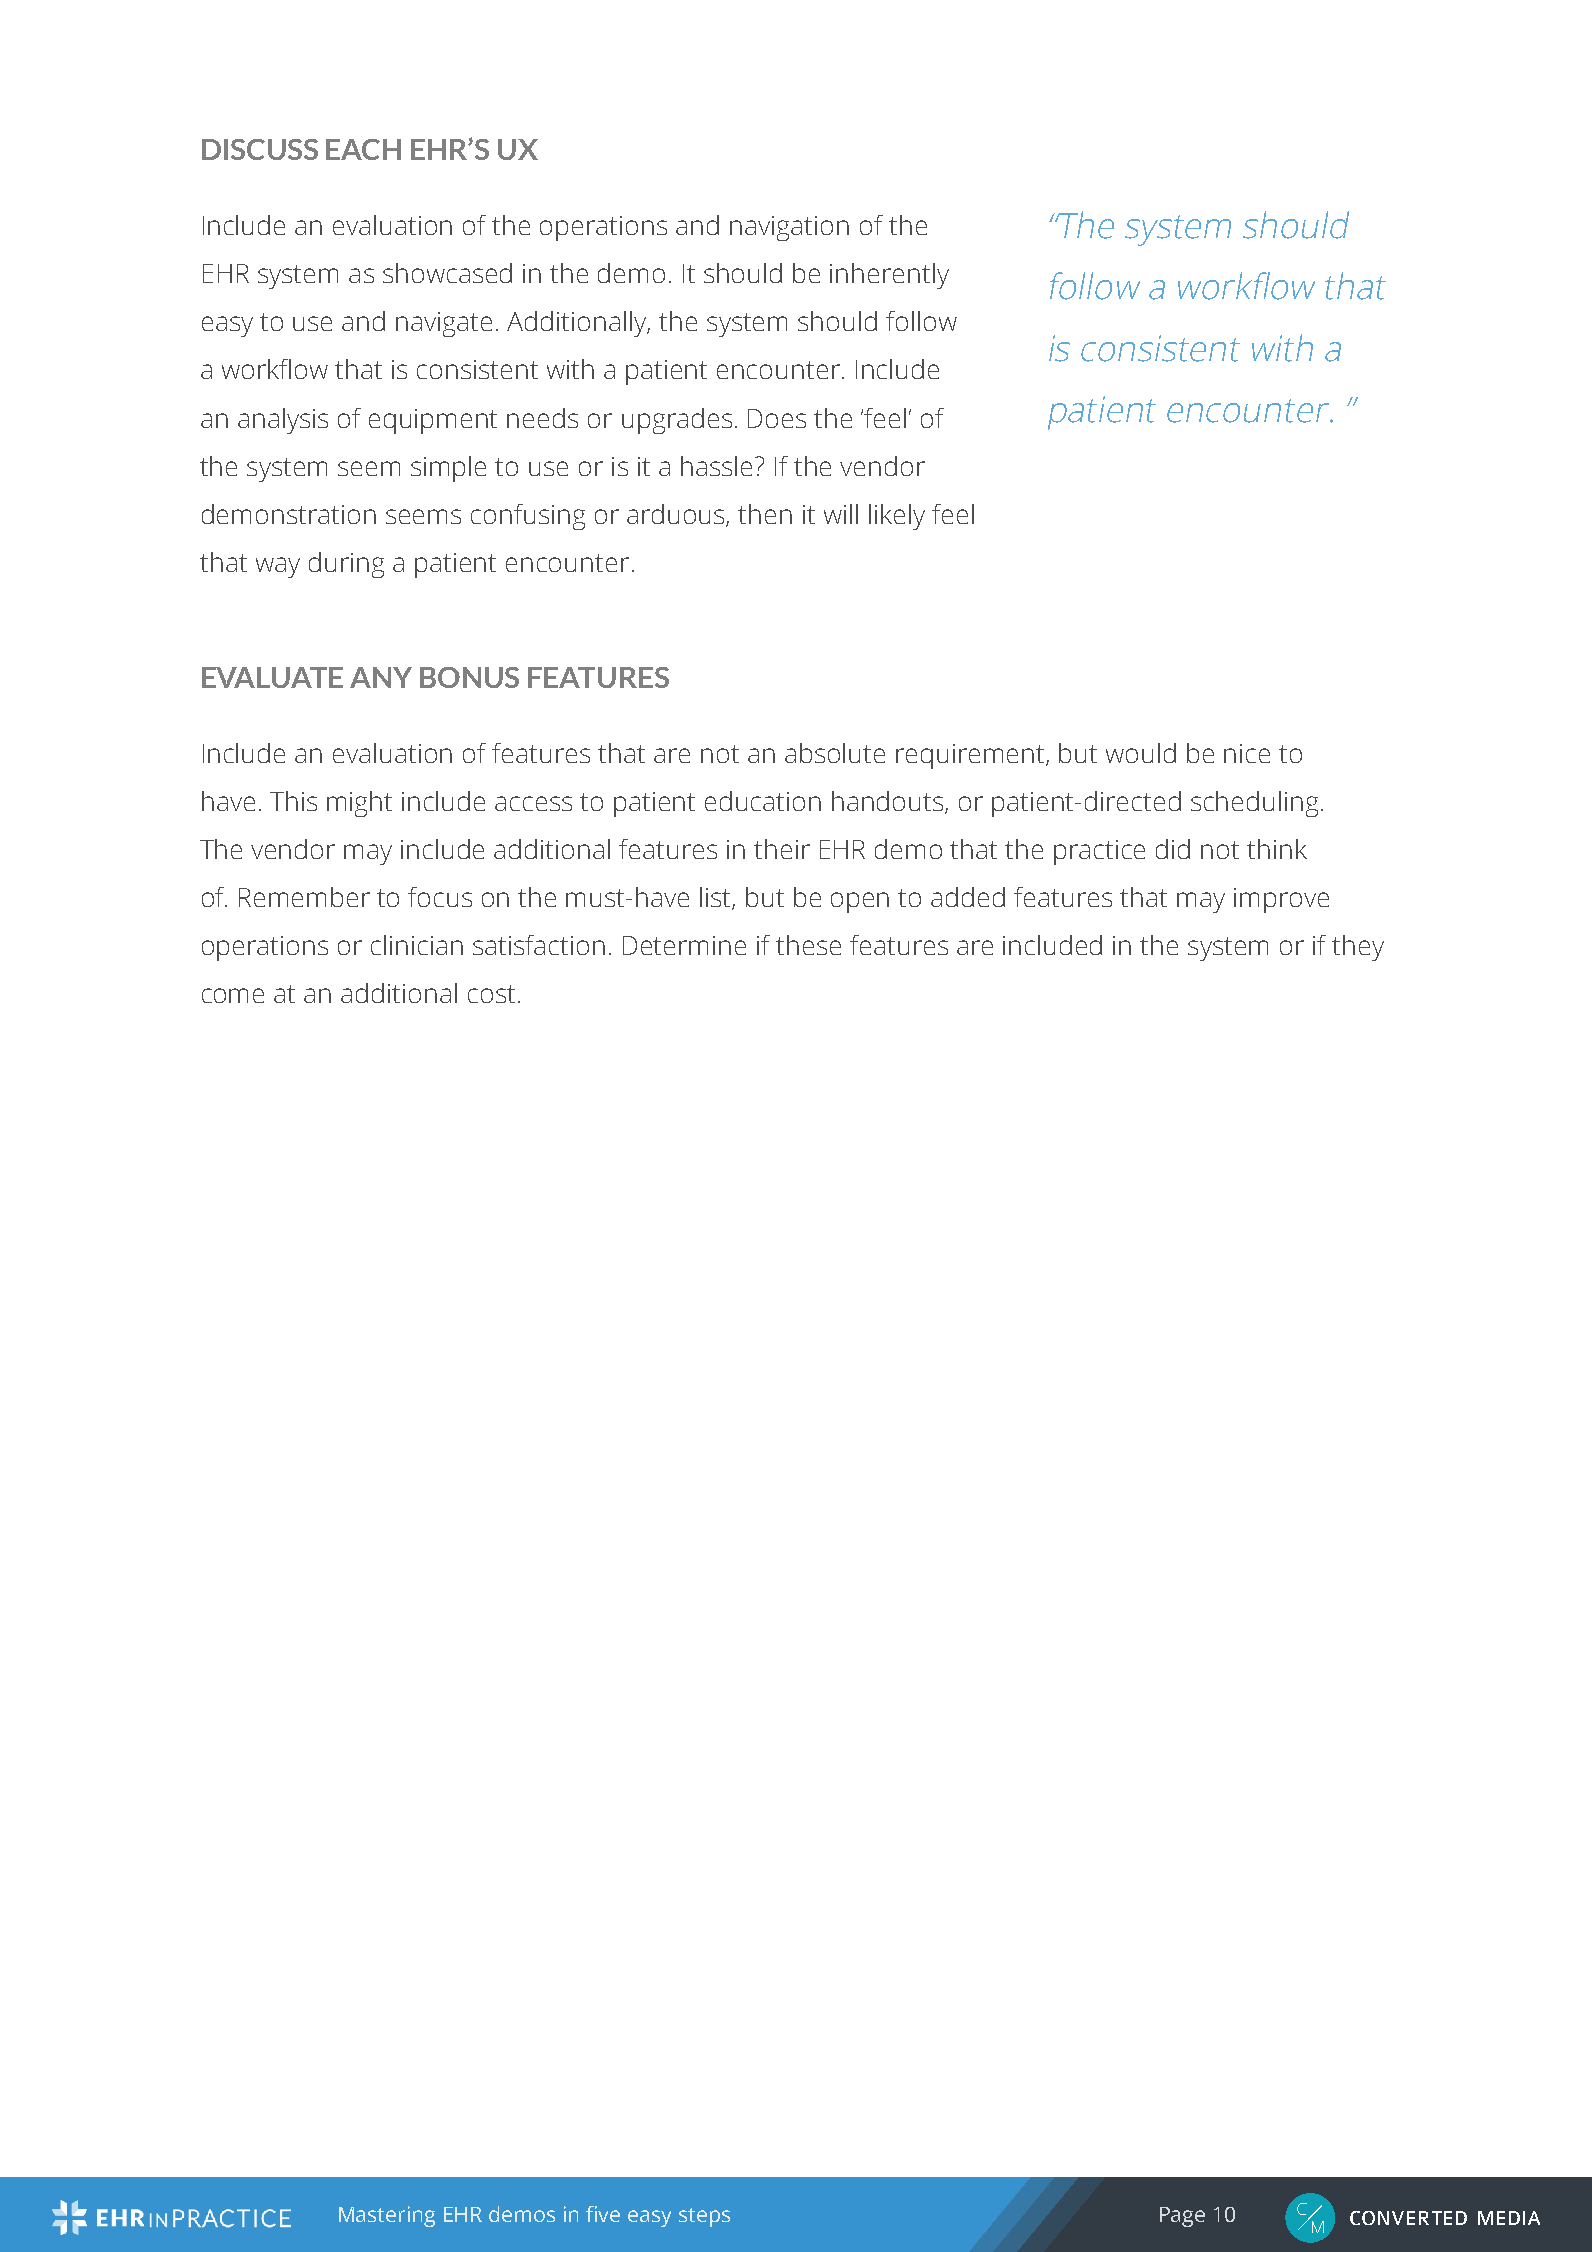 This screenshot has width=1592, height=2252. I want to click on EACH, so click(363, 149).
